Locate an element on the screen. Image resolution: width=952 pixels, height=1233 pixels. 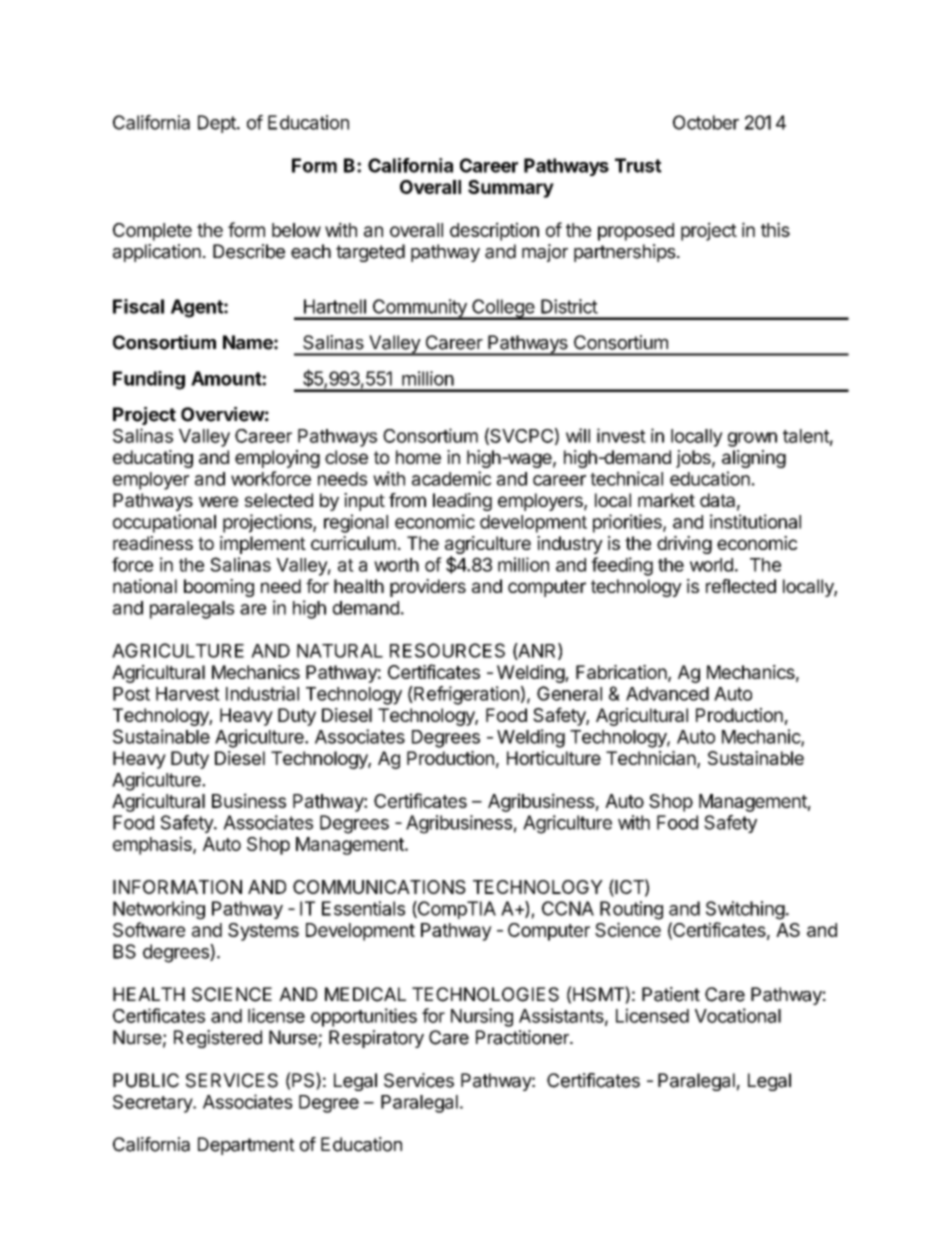
Dept is located at coordinates (218, 124).
